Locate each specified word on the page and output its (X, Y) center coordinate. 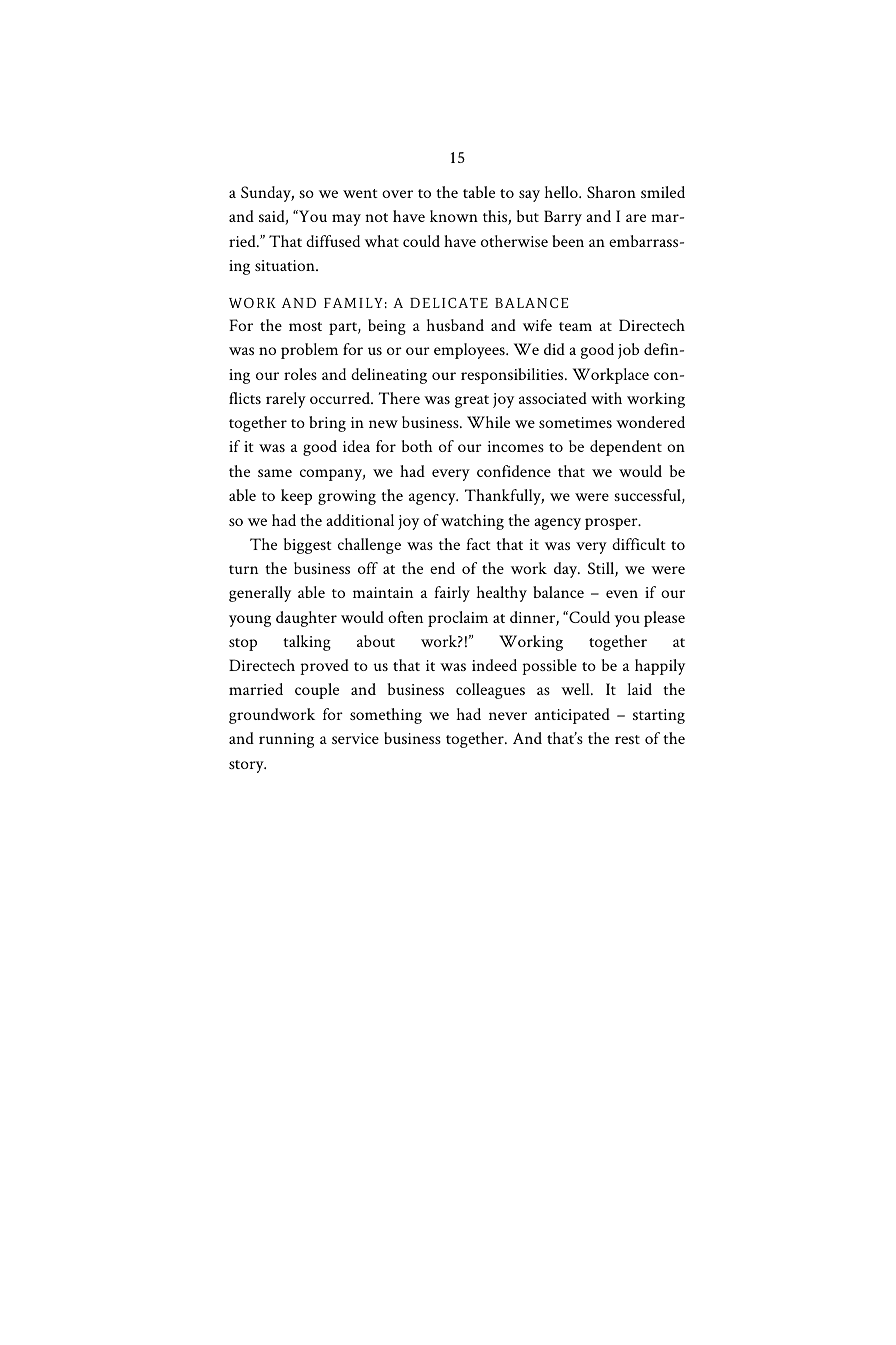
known (454, 216)
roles (300, 374)
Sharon (611, 192)
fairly (452, 594)
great (472, 401)
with (606, 398)
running (286, 740)
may (346, 220)
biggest (308, 546)
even (622, 594)
